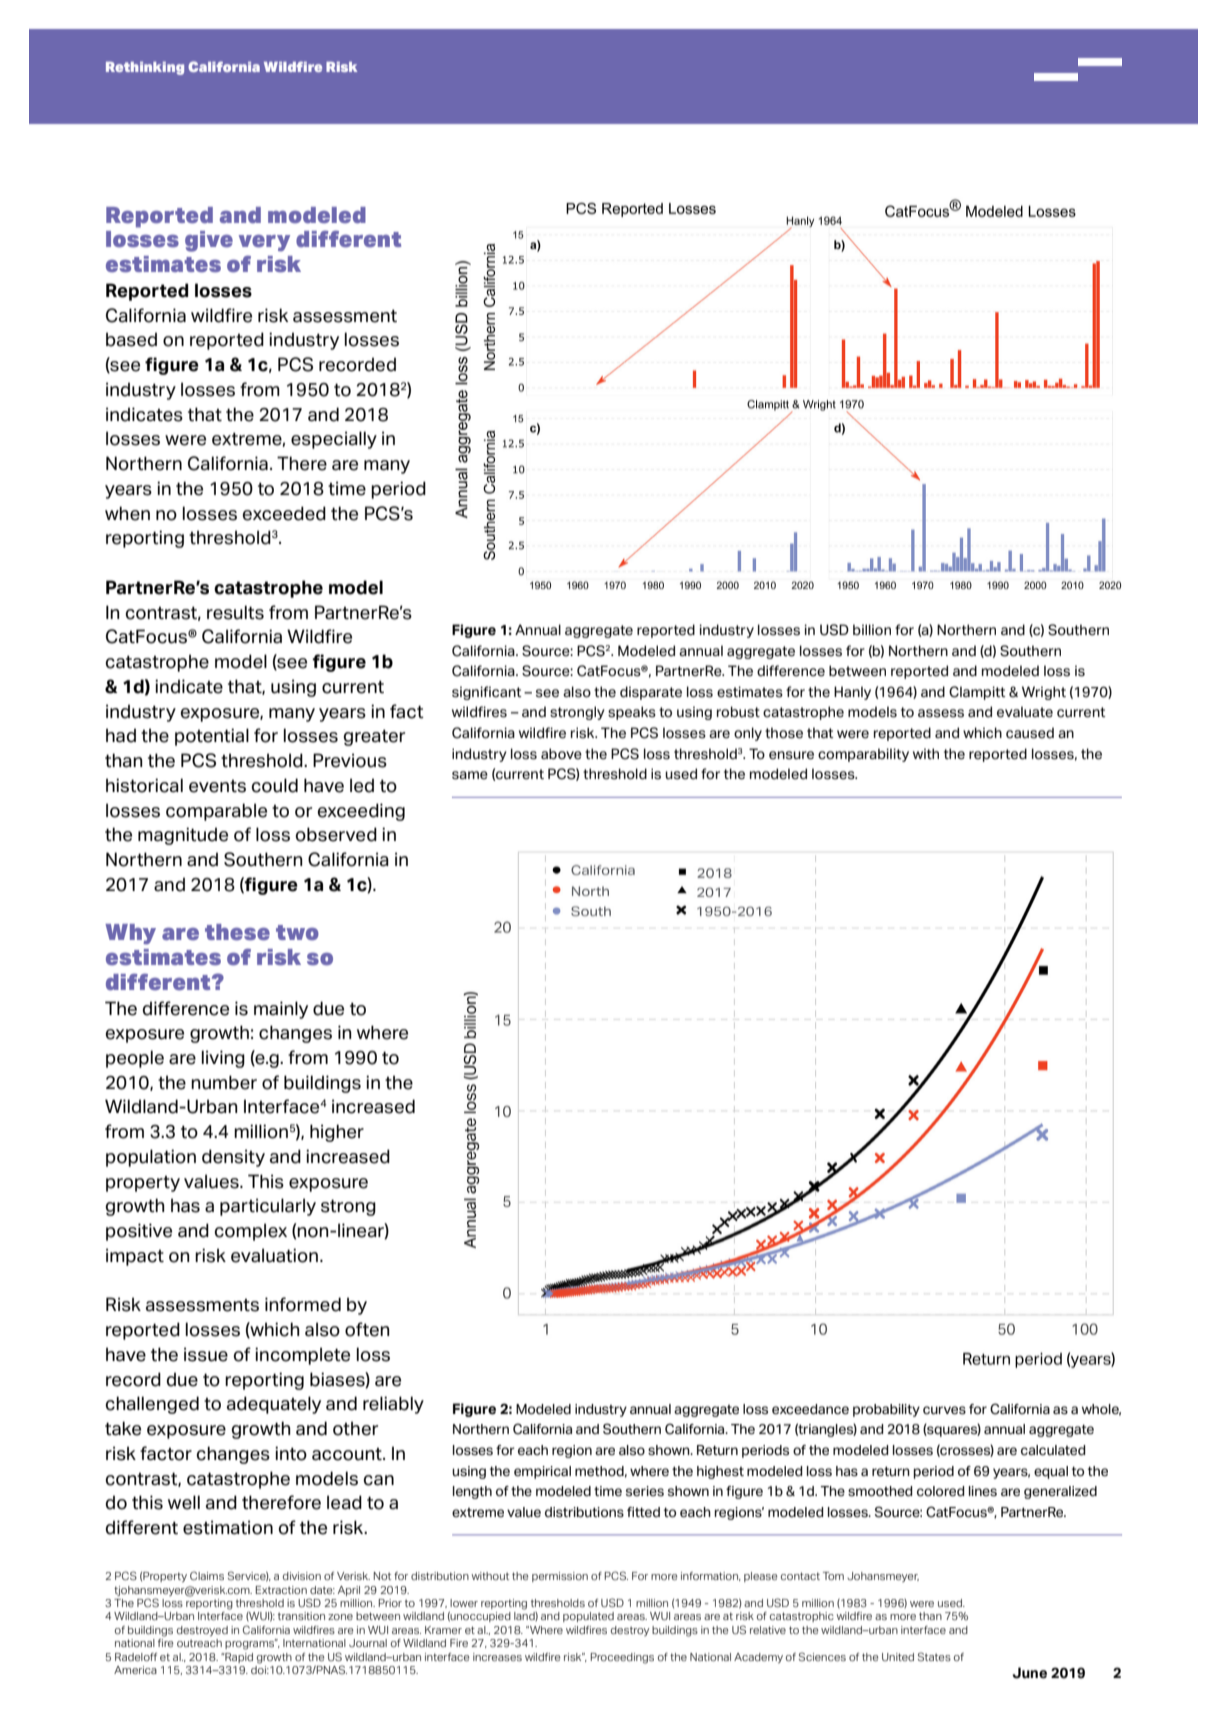 Image resolution: width=1227 pixels, height=1736 pixels. What do you see at coordinates (145, 68) in the screenshot?
I see `Rethinking` at bounding box center [145, 68].
